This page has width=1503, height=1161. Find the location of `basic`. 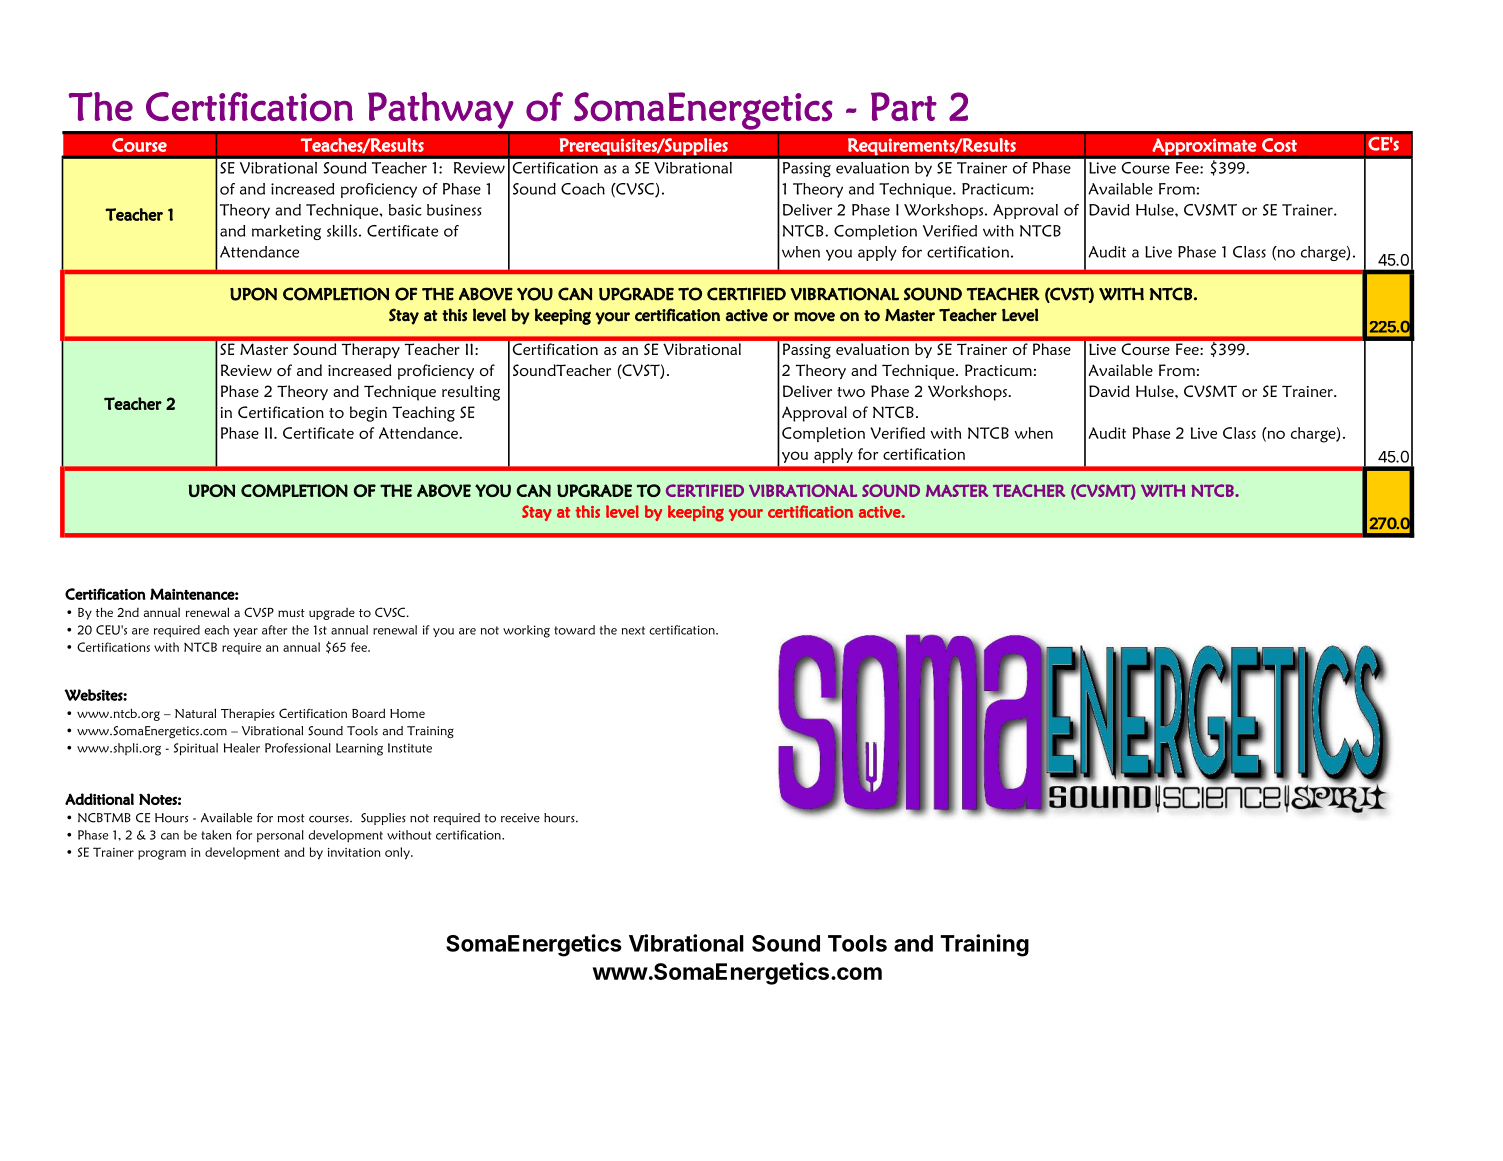

basic is located at coordinates (405, 210).
